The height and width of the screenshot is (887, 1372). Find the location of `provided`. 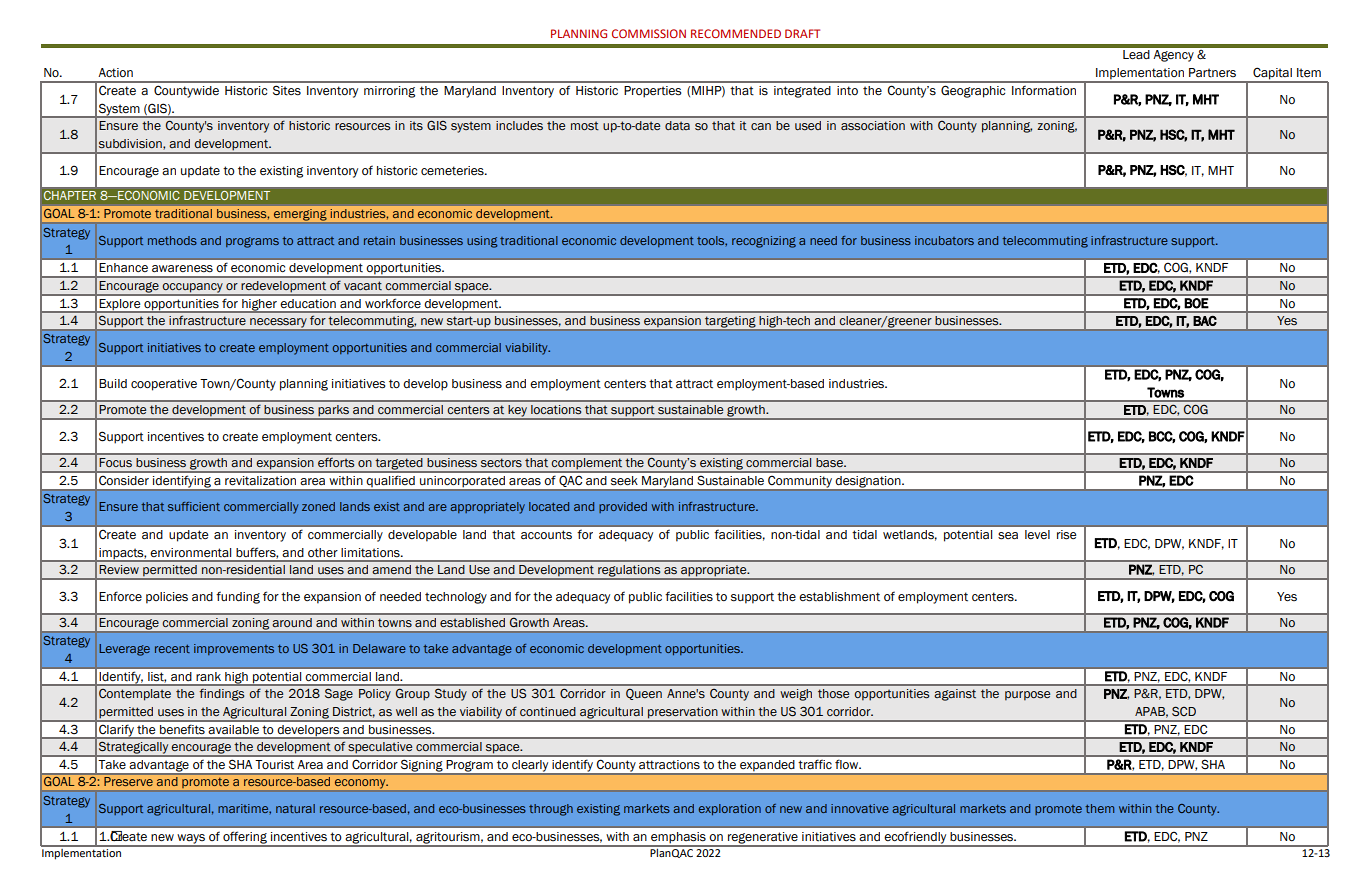

provided is located at coordinates (623, 507).
